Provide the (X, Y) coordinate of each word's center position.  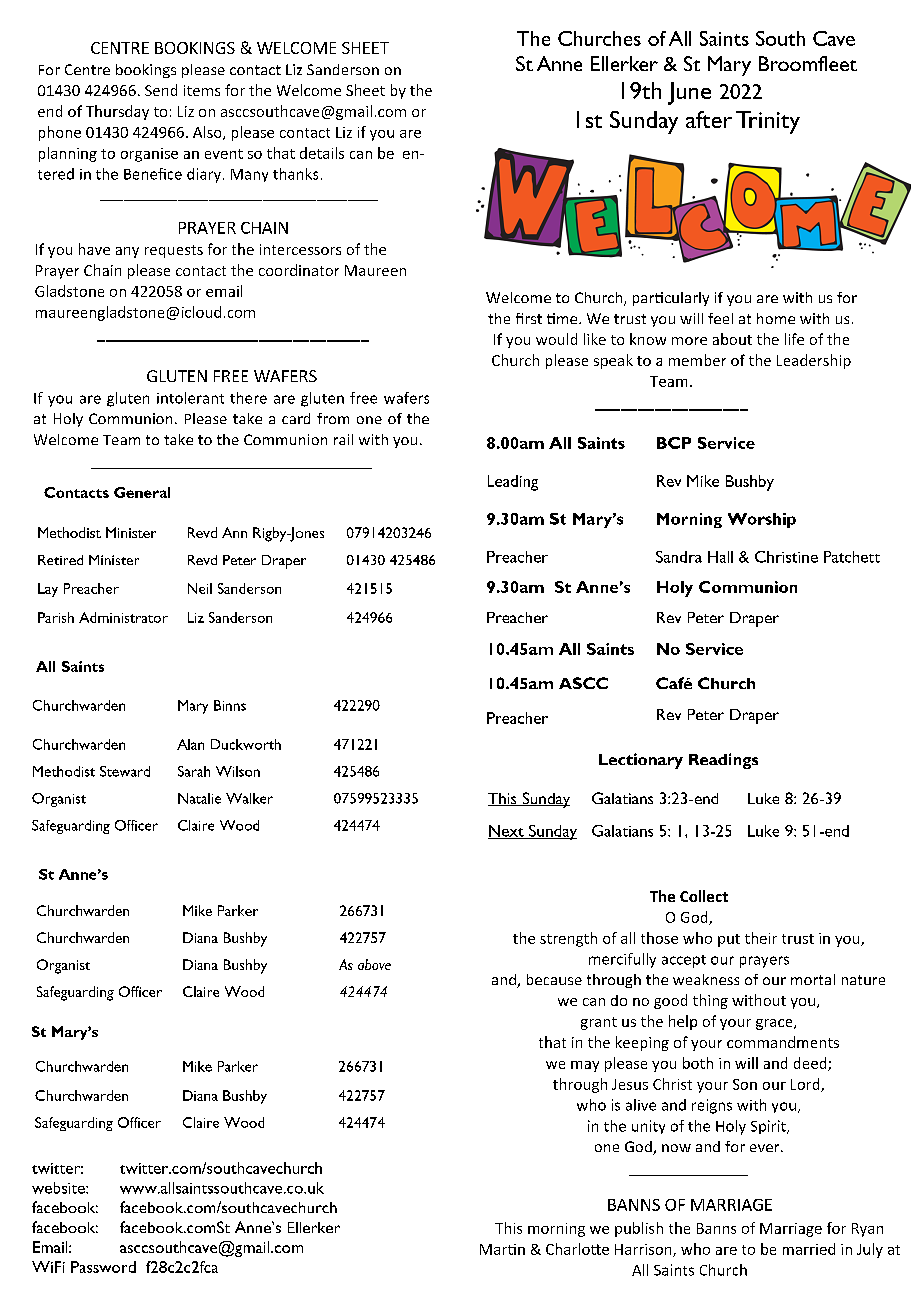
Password (103, 1267)
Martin (502, 1249)
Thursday (117, 112)
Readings (723, 761)
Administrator (123, 617)
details (322, 153)
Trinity (768, 122)
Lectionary (641, 761)
